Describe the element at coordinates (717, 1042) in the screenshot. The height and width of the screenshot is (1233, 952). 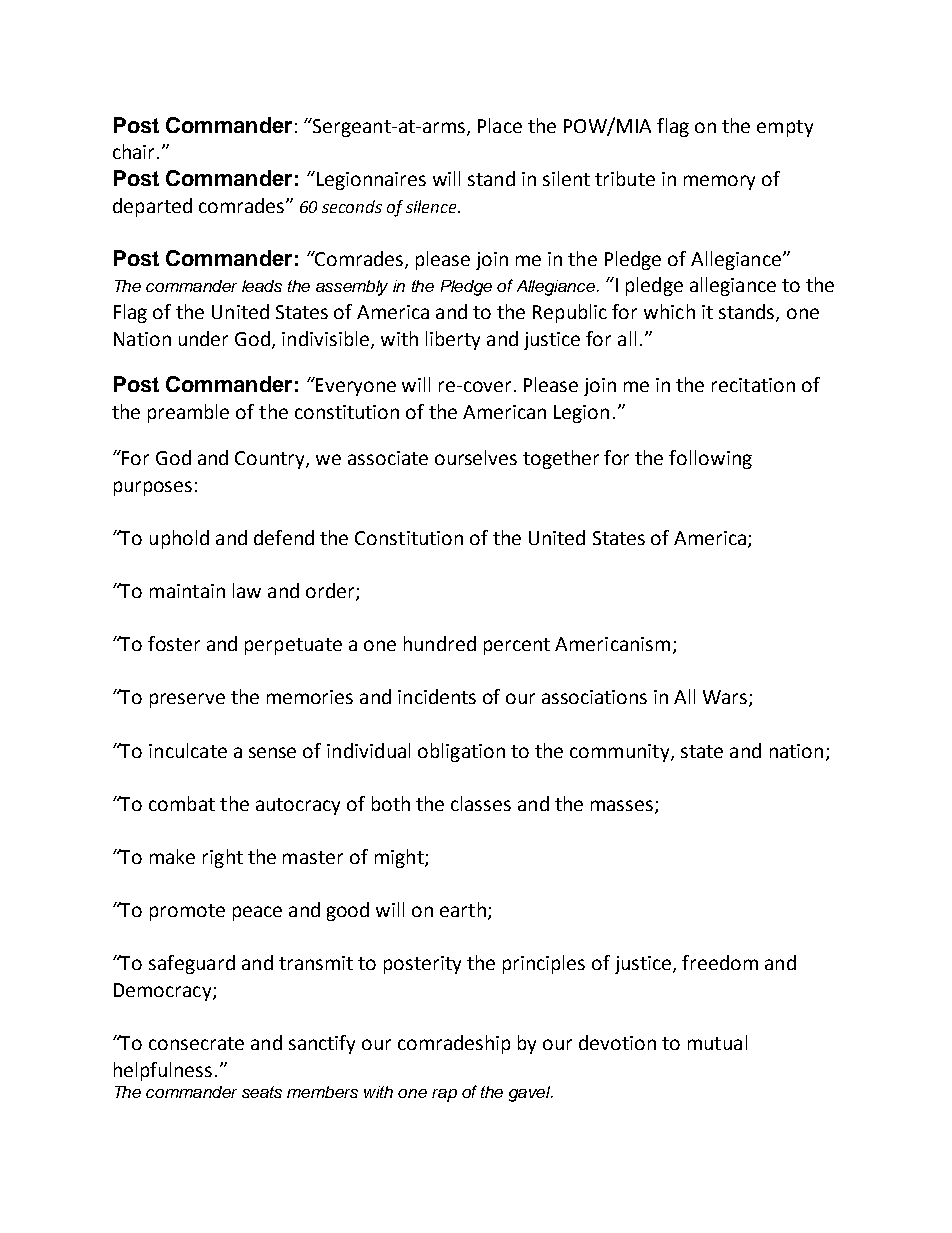
I see `mutual` at that location.
